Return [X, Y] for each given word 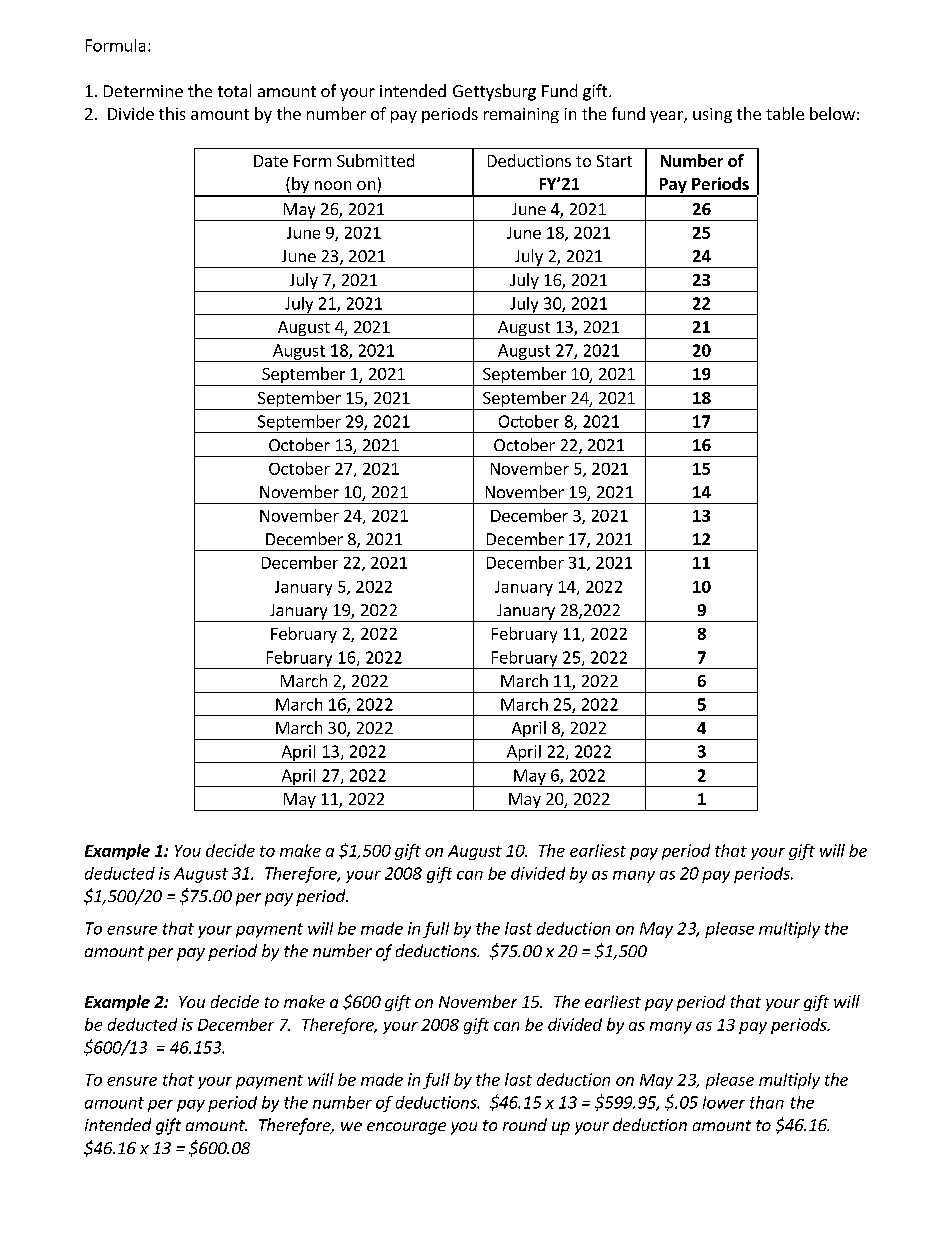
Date [271, 161]
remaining [521, 115]
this [172, 113]
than [767, 1102]
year [667, 117]
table [785, 113]
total [234, 90]
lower [724, 1102]
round [525, 1124]
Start [614, 161]
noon [333, 185]
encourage [406, 1128]
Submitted [375, 160]
